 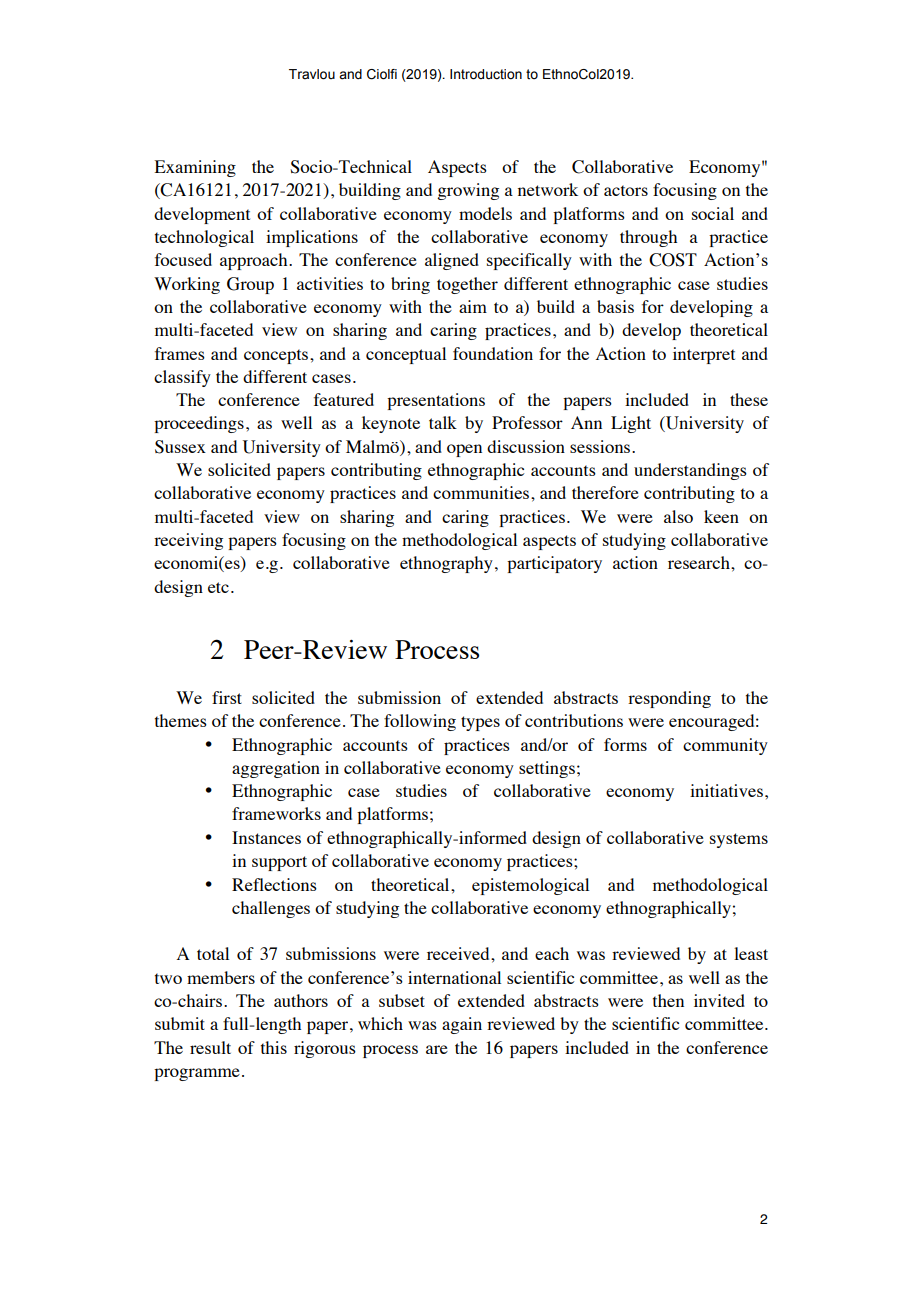 I want to click on interpret, so click(x=704, y=355).
